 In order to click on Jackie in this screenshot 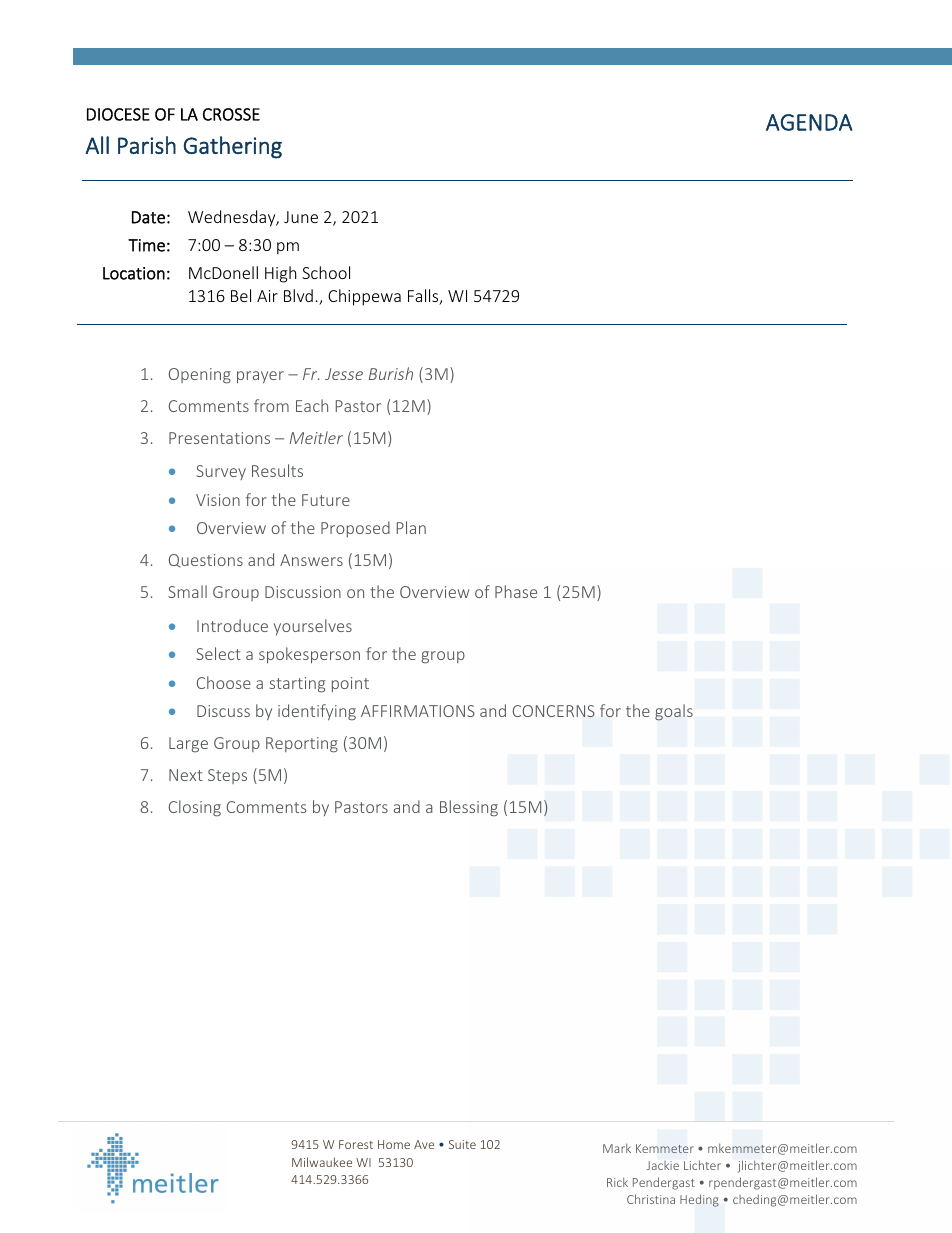, I will do `click(662, 1165)`.
